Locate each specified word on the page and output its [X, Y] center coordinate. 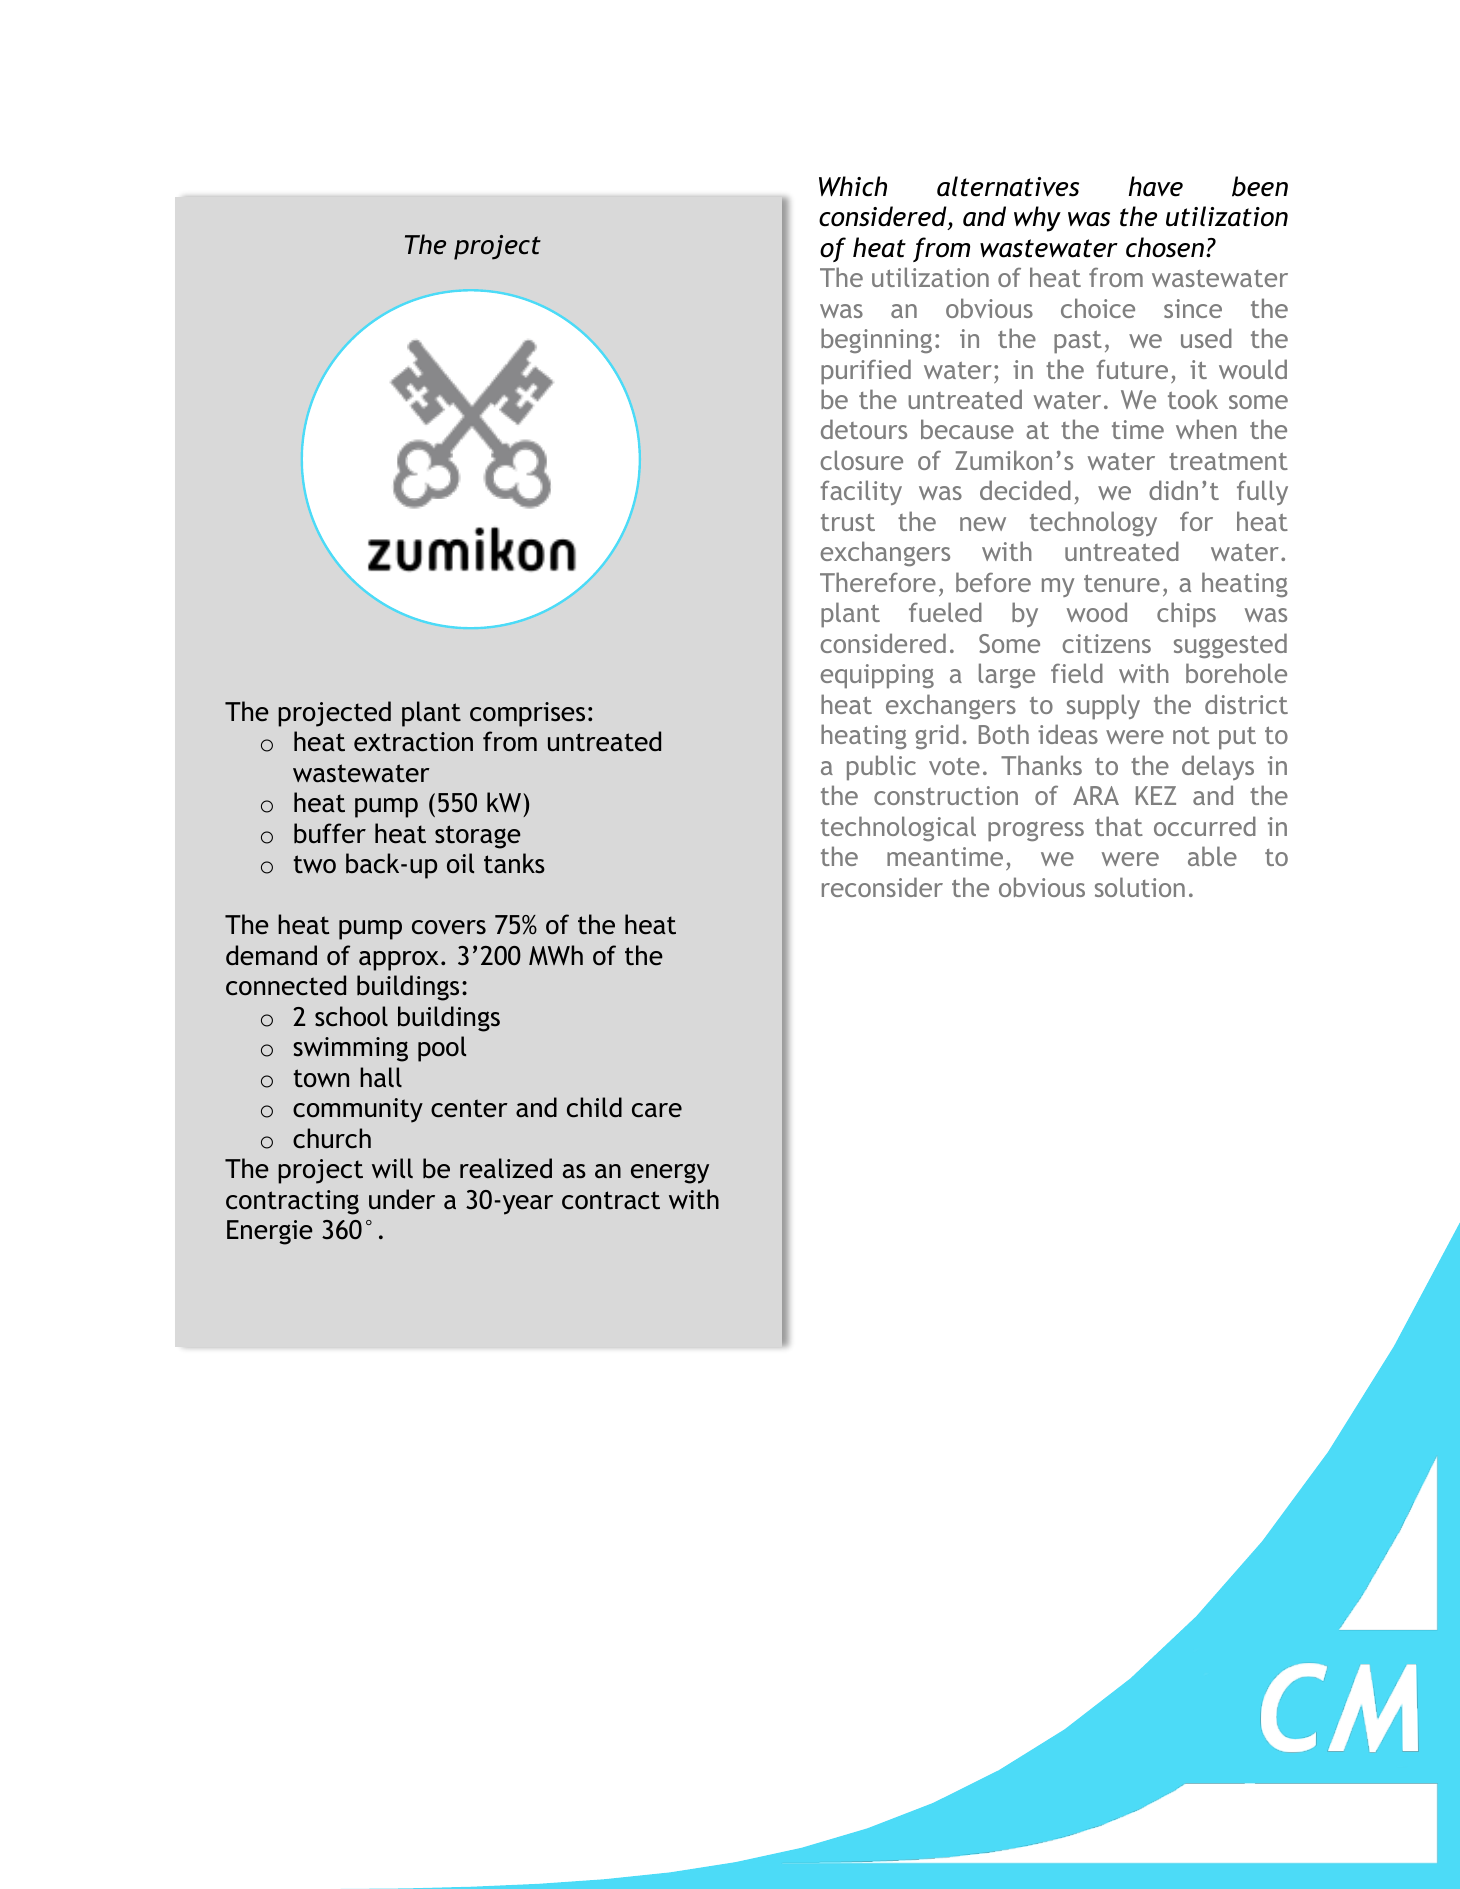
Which [853, 186]
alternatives [1008, 186]
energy [670, 1173]
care [657, 1110]
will [392, 1168]
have [1156, 186]
